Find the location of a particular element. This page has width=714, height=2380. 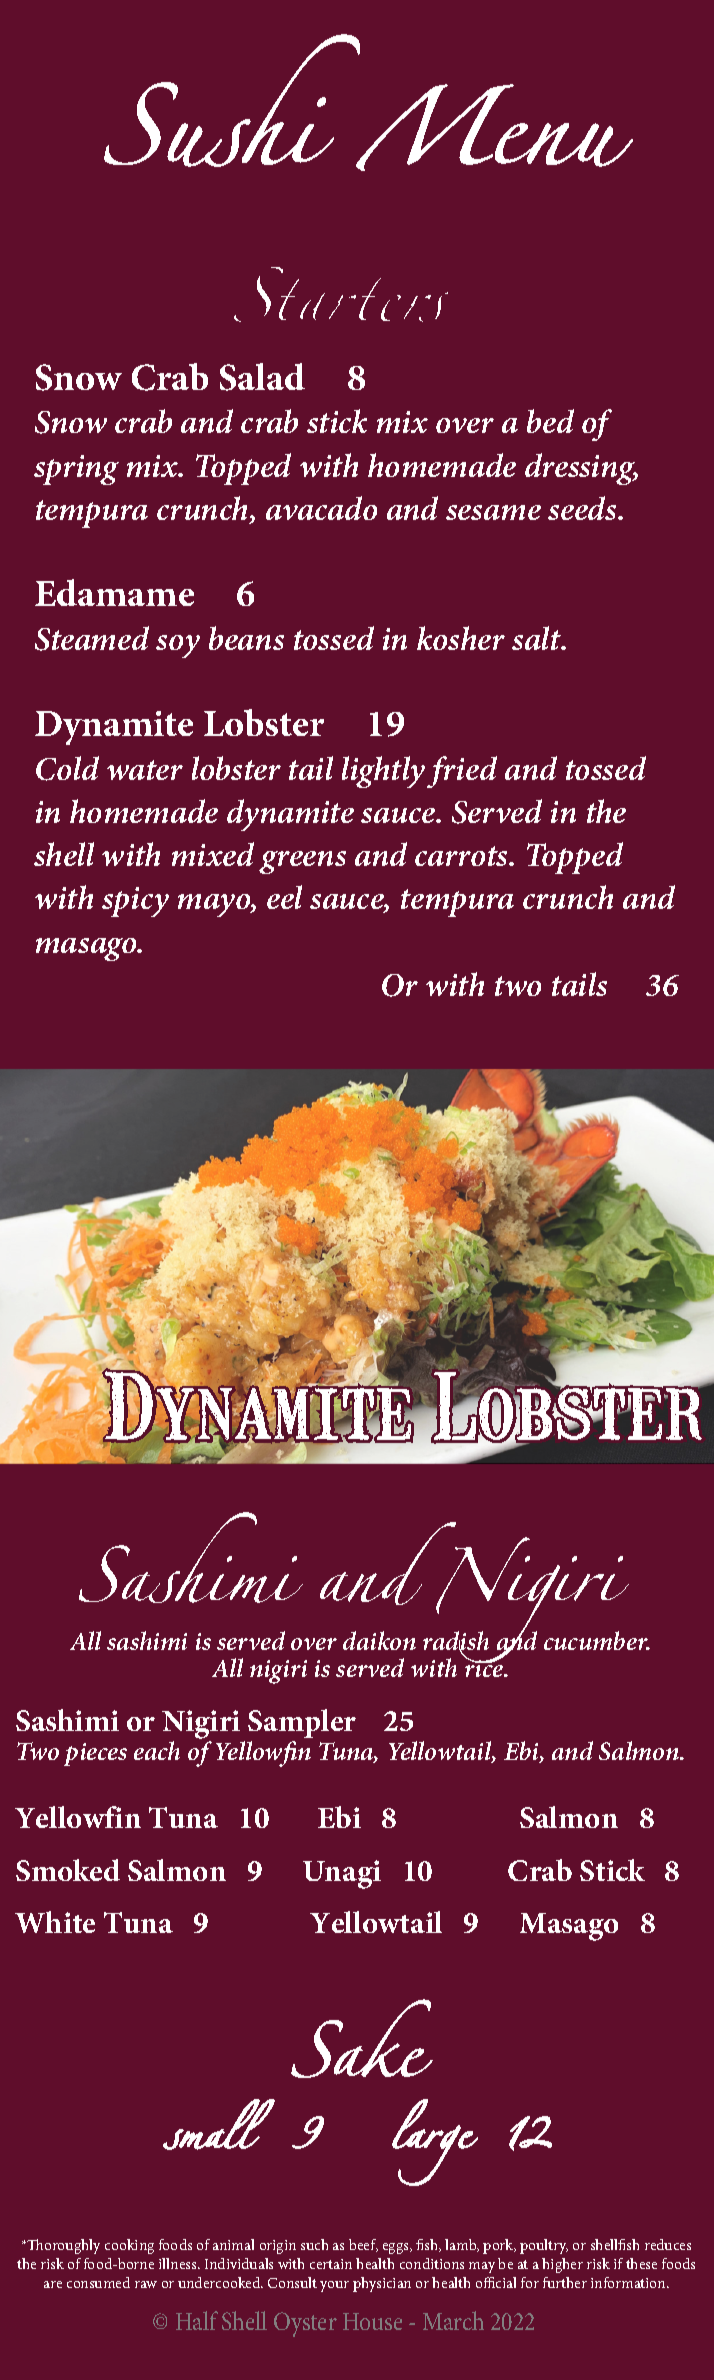

large is located at coordinates (435, 2142).
